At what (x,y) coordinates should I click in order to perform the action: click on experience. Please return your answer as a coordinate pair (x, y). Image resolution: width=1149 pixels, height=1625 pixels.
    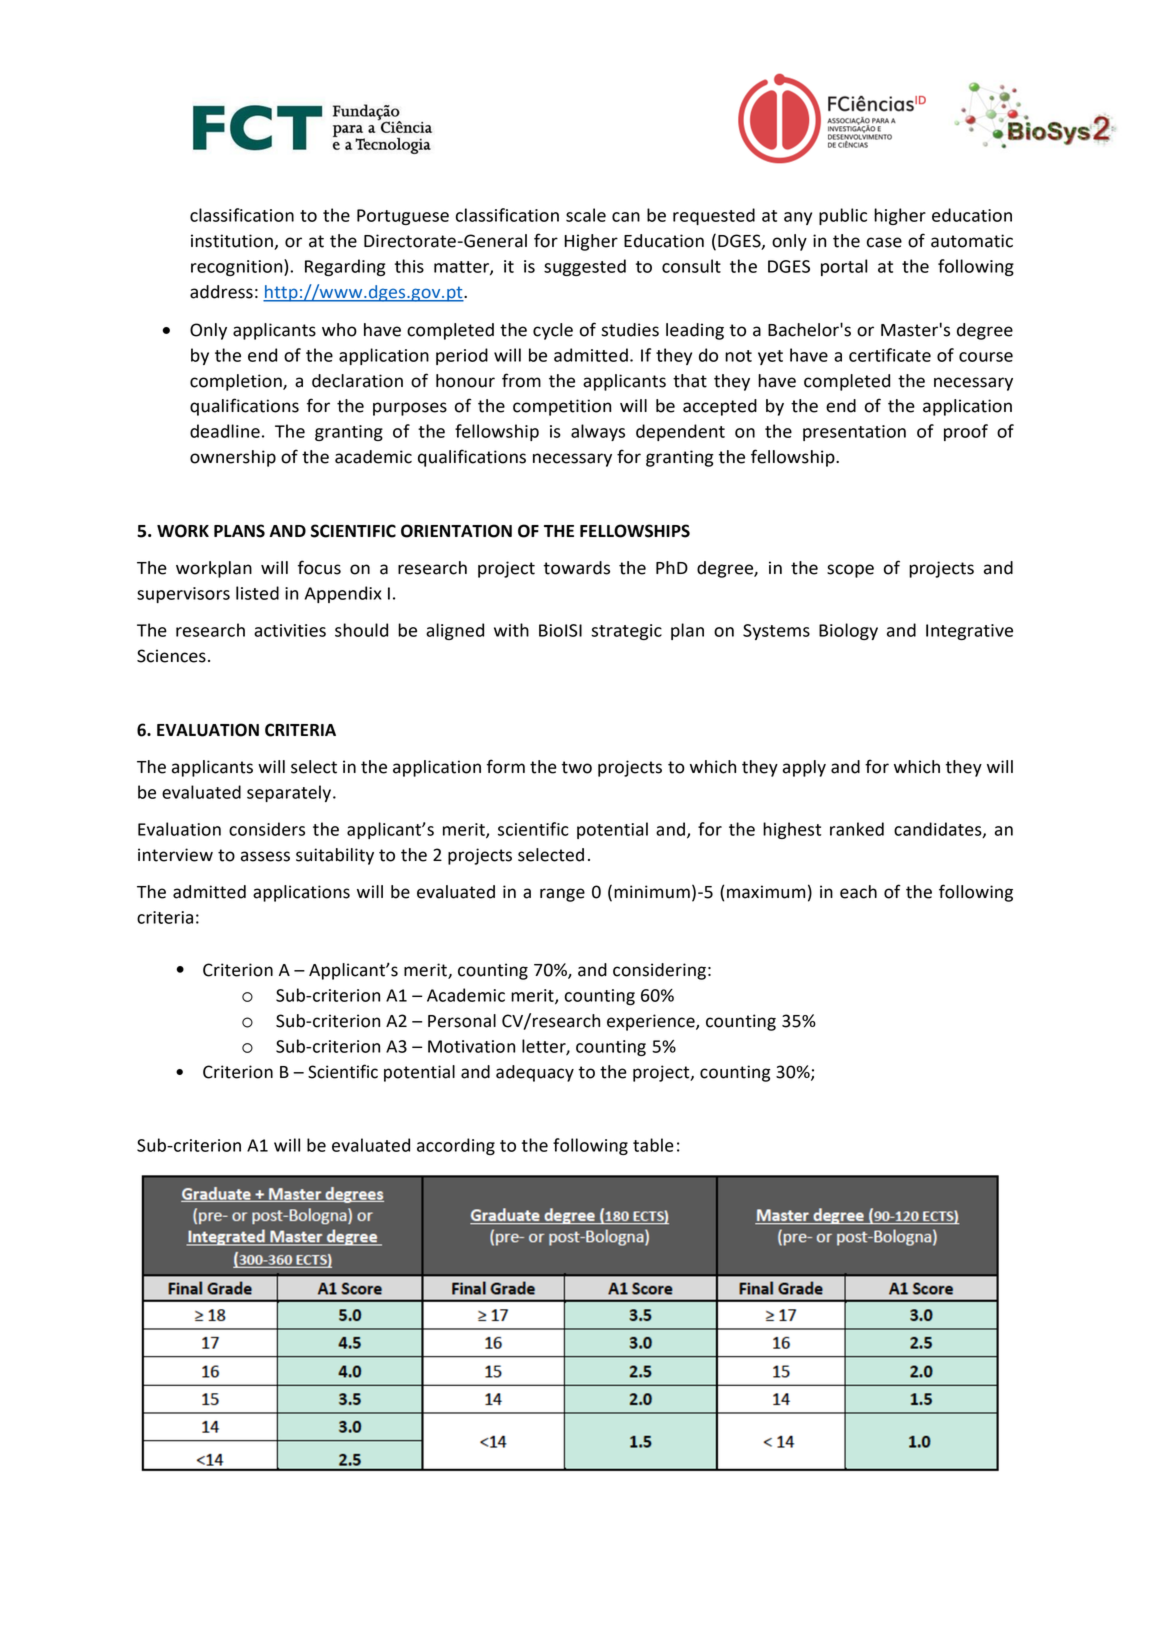
    Looking at the image, I should click on (652, 1022).
